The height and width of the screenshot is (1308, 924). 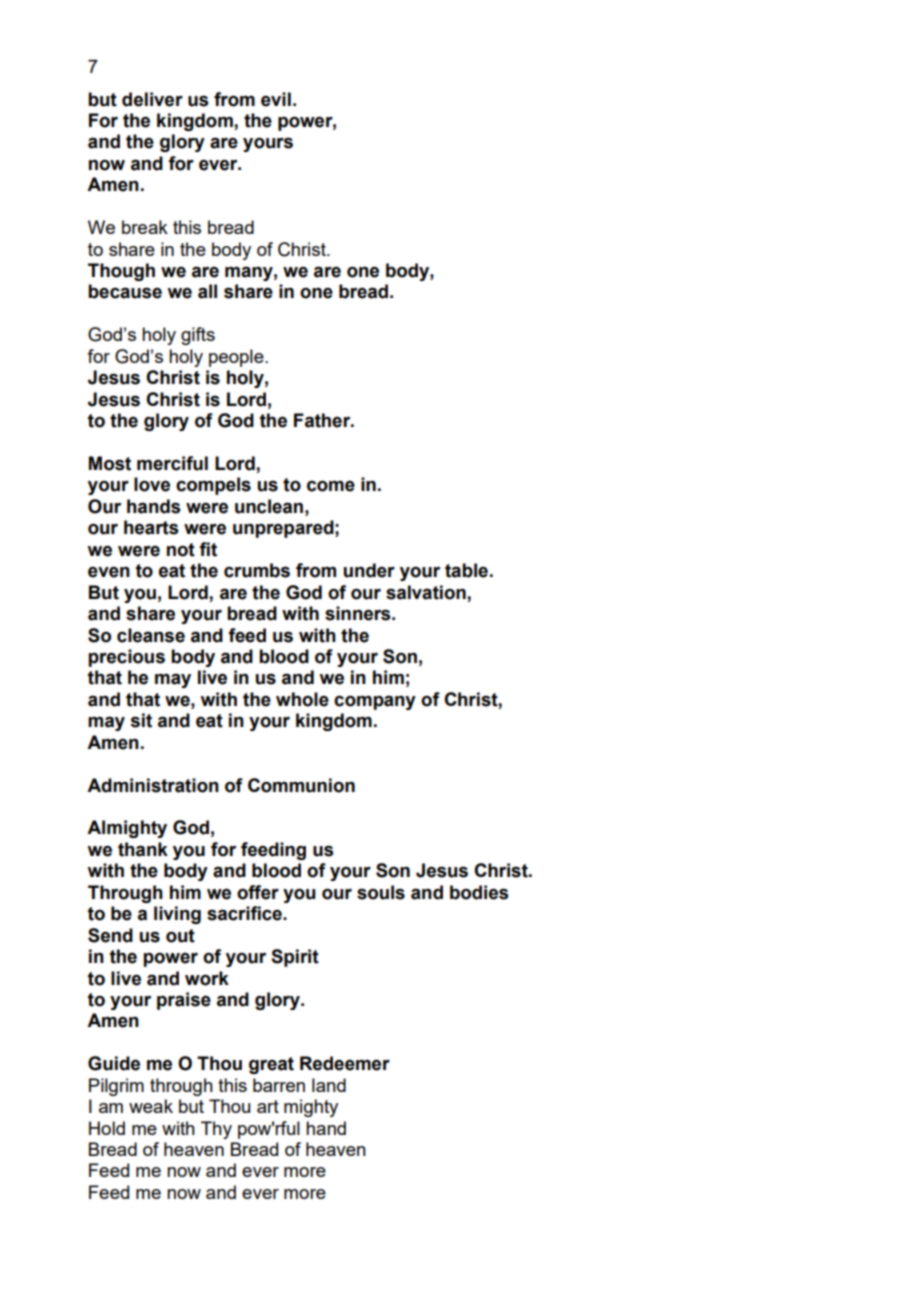 What do you see at coordinates (237, 358) in the screenshot?
I see `people` at bounding box center [237, 358].
